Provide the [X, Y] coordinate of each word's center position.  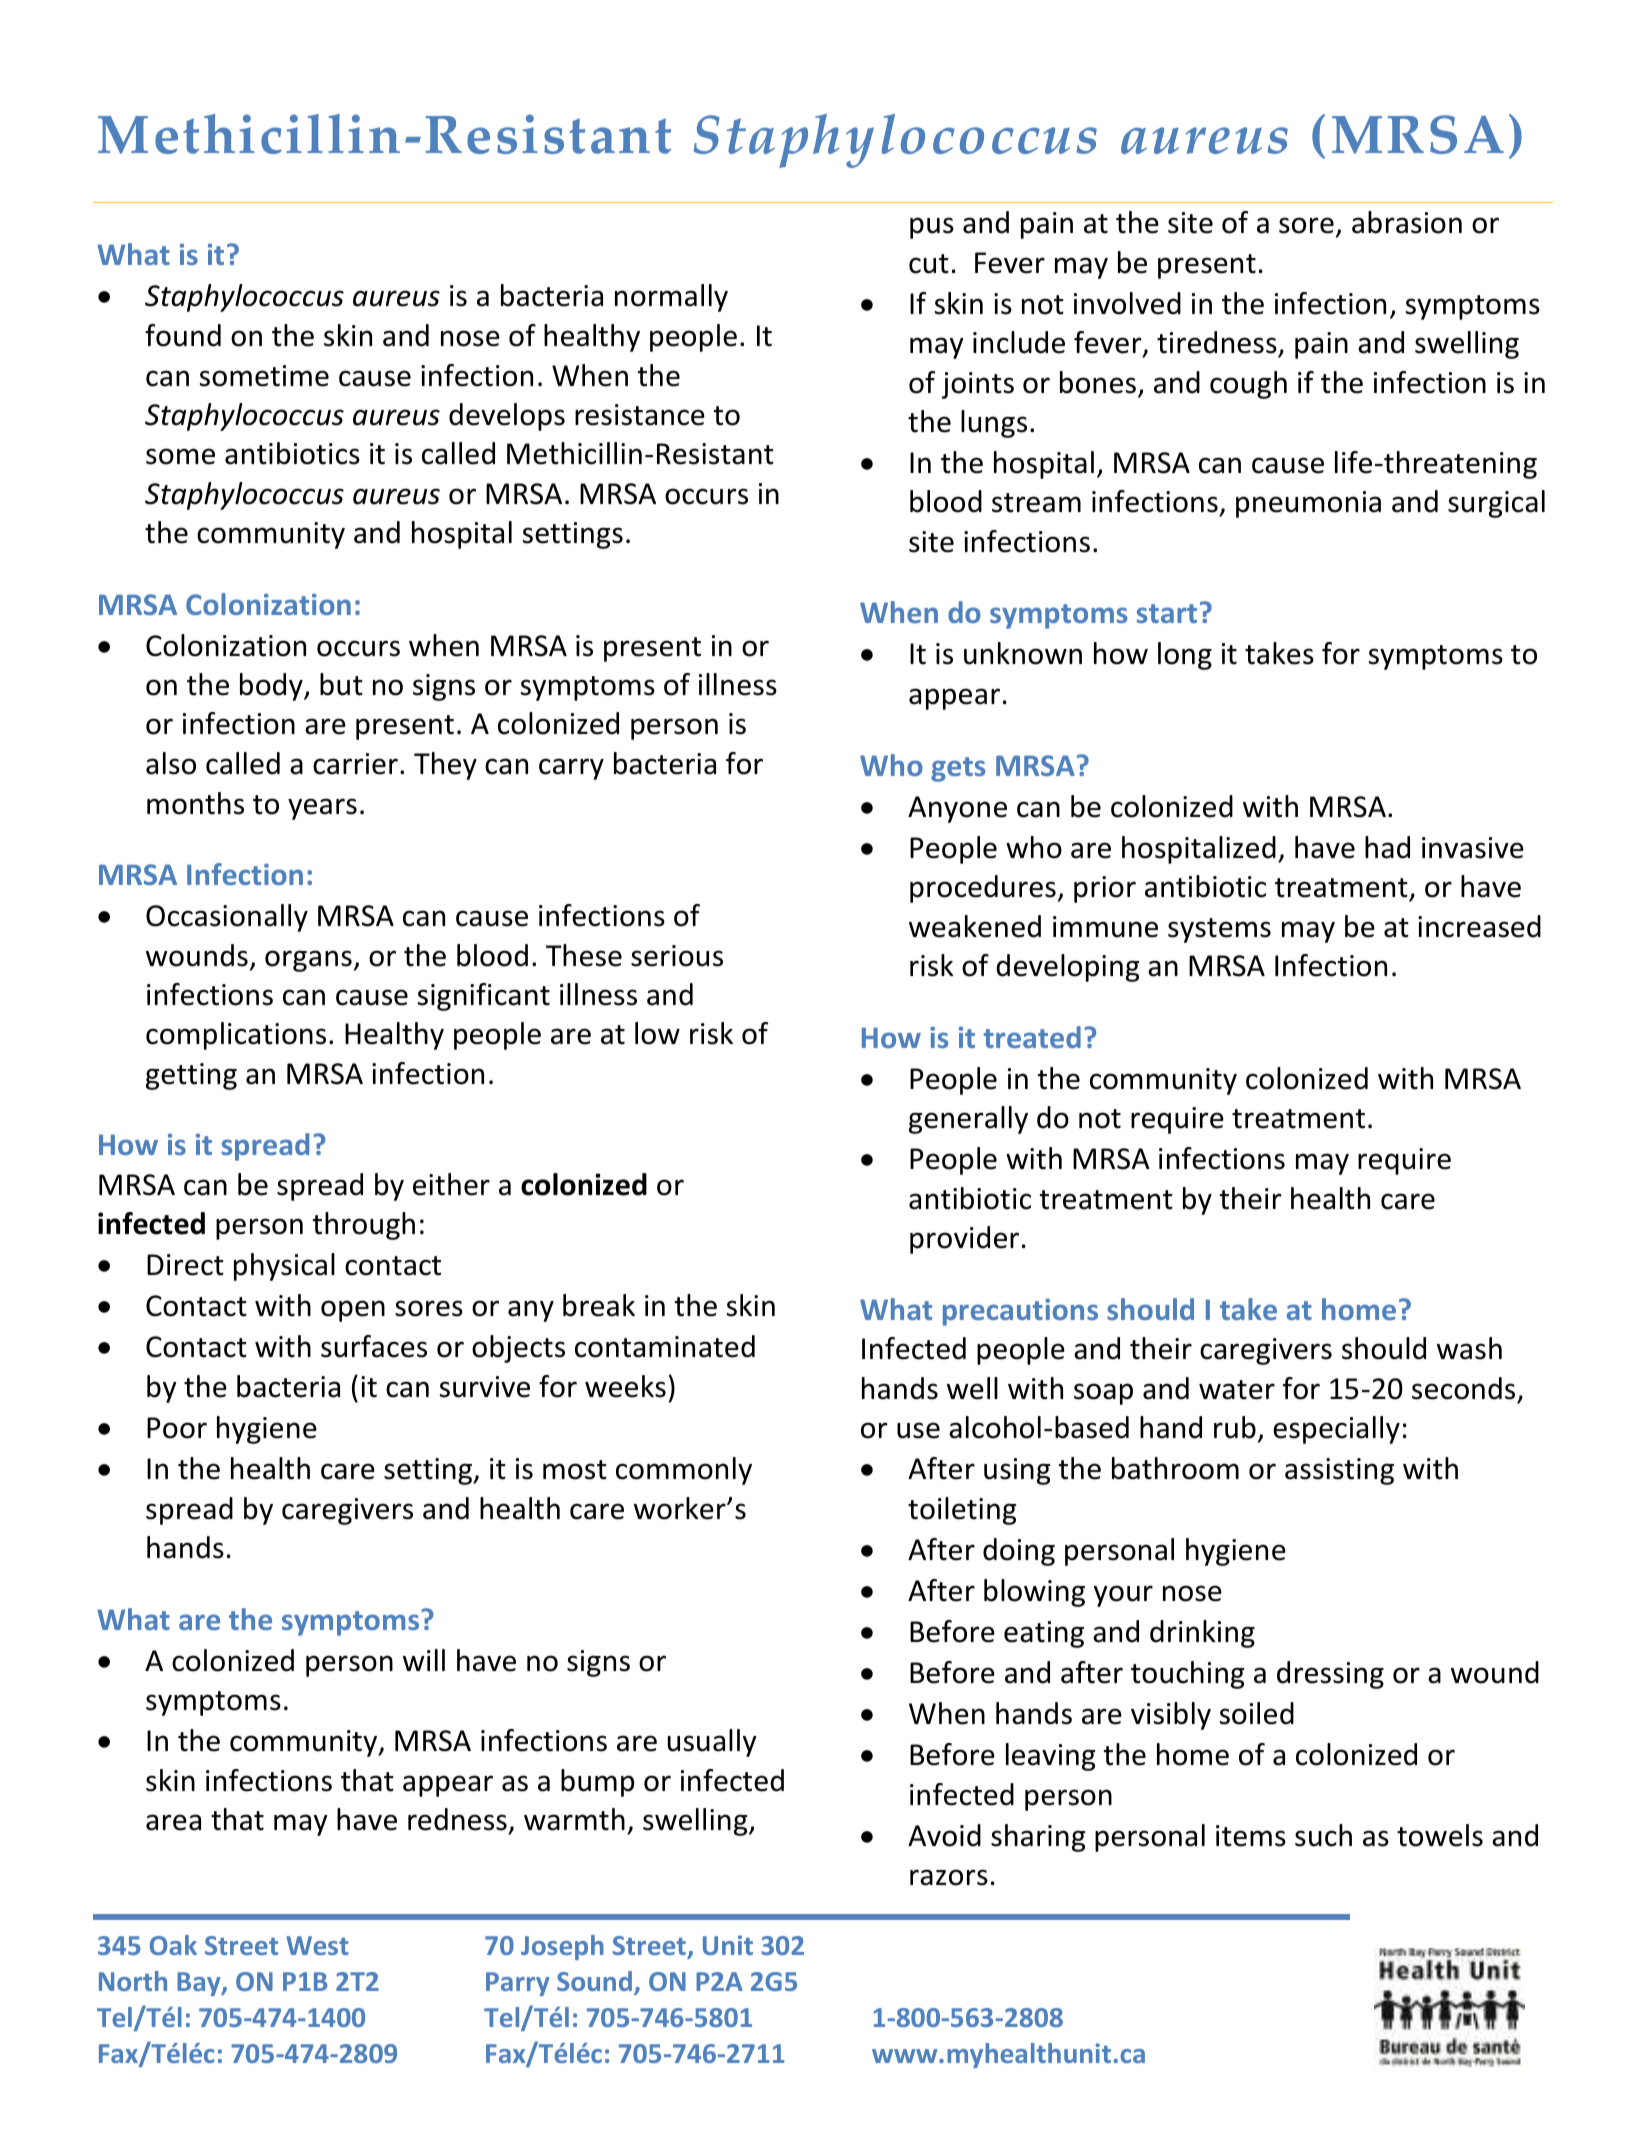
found [183, 335]
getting [191, 1076]
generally [968, 1120]
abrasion [1407, 222]
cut [929, 264]
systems [1219, 930]
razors [949, 1877]
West [317, 1945]
